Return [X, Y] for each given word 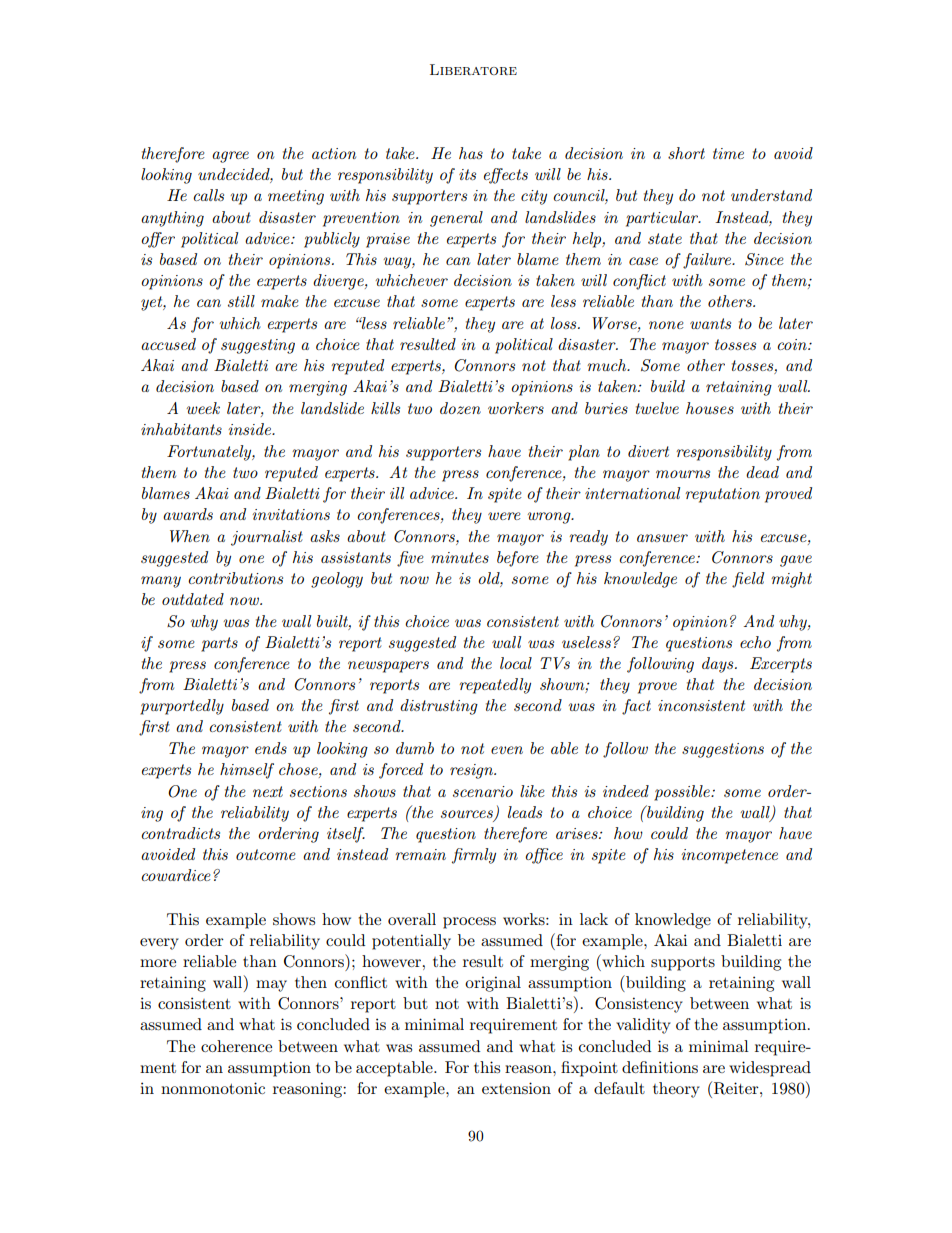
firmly [474, 856]
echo [755, 642]
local [516, 663]
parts [219, 644]
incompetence [730, 856]
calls [208, 195]
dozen [460, 408]
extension [516, 1088]
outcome [265, 854]
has [471, 153]
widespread [770, 1069]
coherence [236, 1046]
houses [710, 408]
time [728, 153]
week [203, 408]
